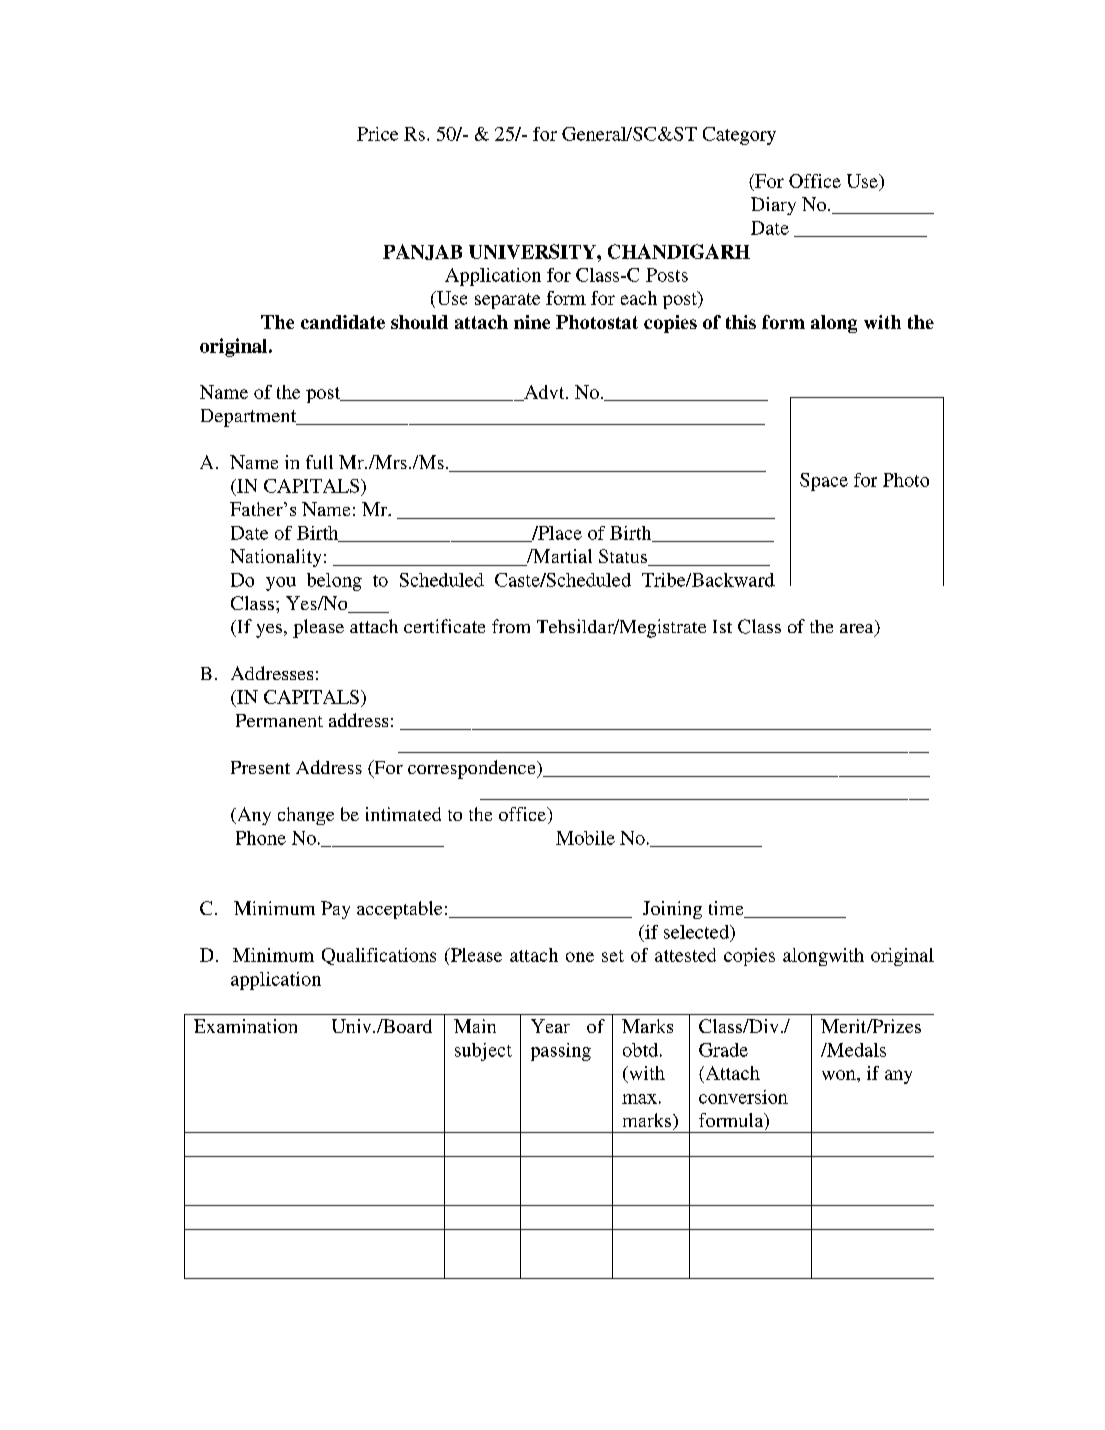 Image resolution: width=1105 pixels, height=1430 pixels. Describe the element at coordinates (334, 582) in the image. I see `belong` at that location.
